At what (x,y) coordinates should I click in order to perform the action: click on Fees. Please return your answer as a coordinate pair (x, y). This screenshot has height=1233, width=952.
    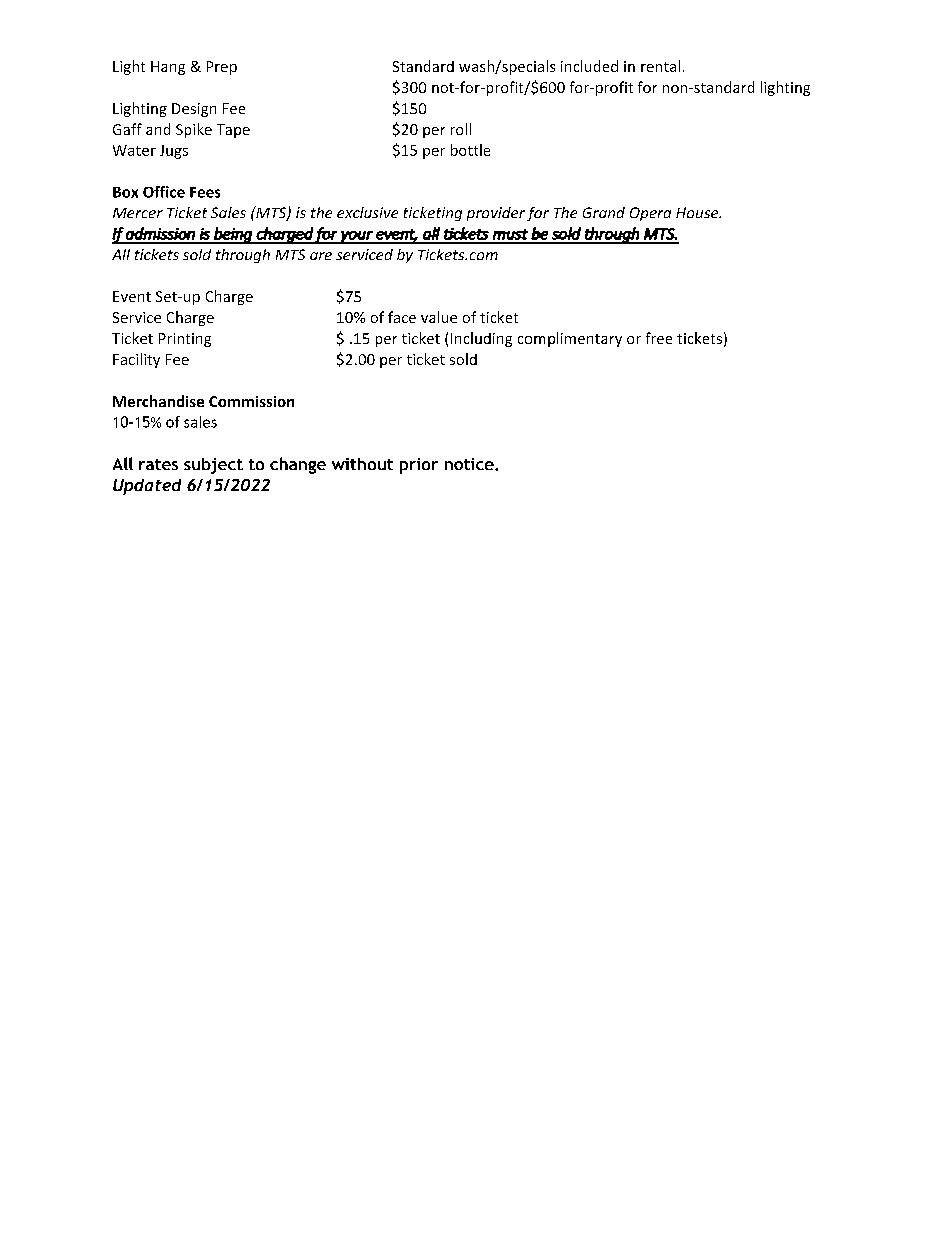
    Looking at the image, I should click on (205, 192).
